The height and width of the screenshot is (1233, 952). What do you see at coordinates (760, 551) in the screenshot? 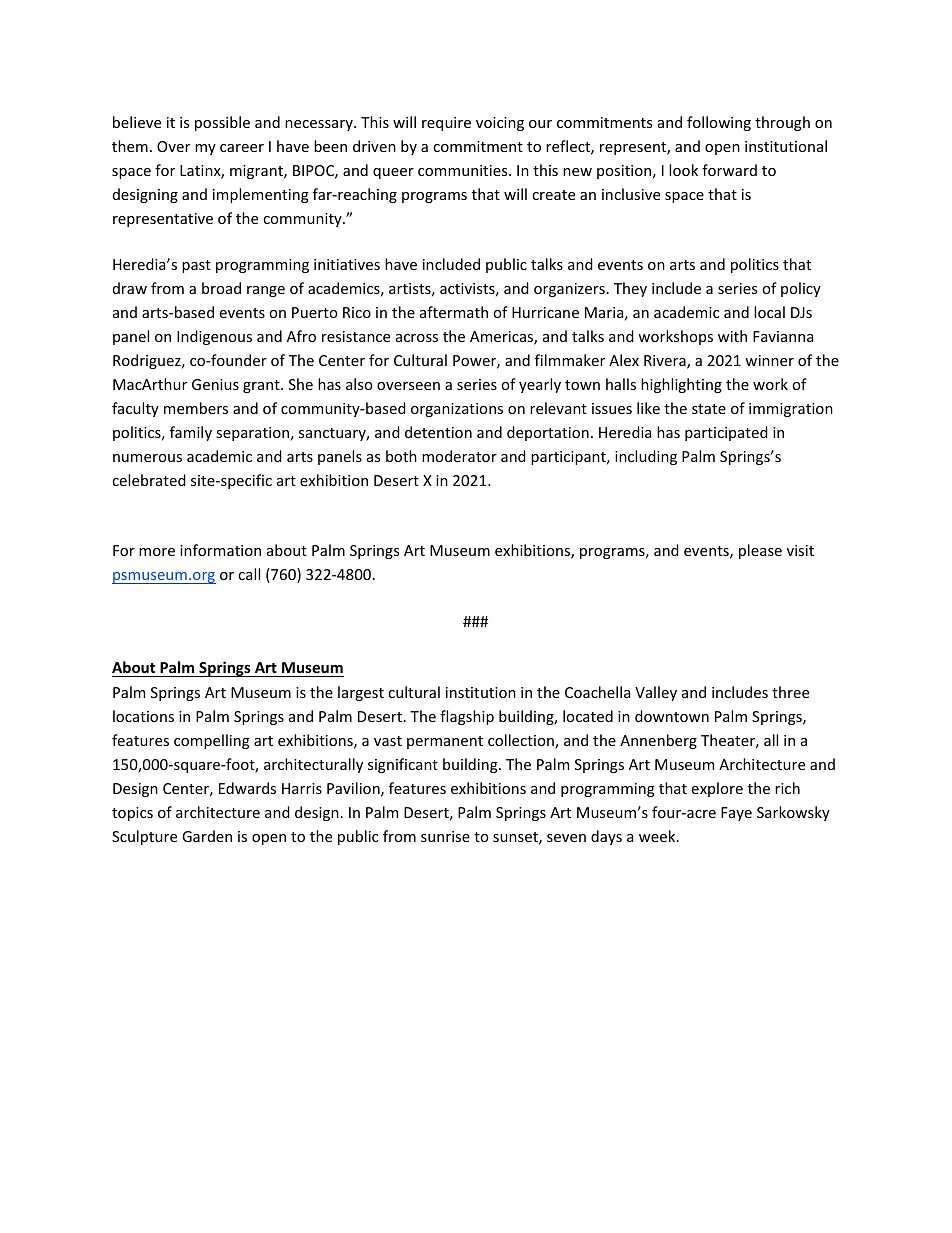
I see `please` at bounding box center [760, 551].
